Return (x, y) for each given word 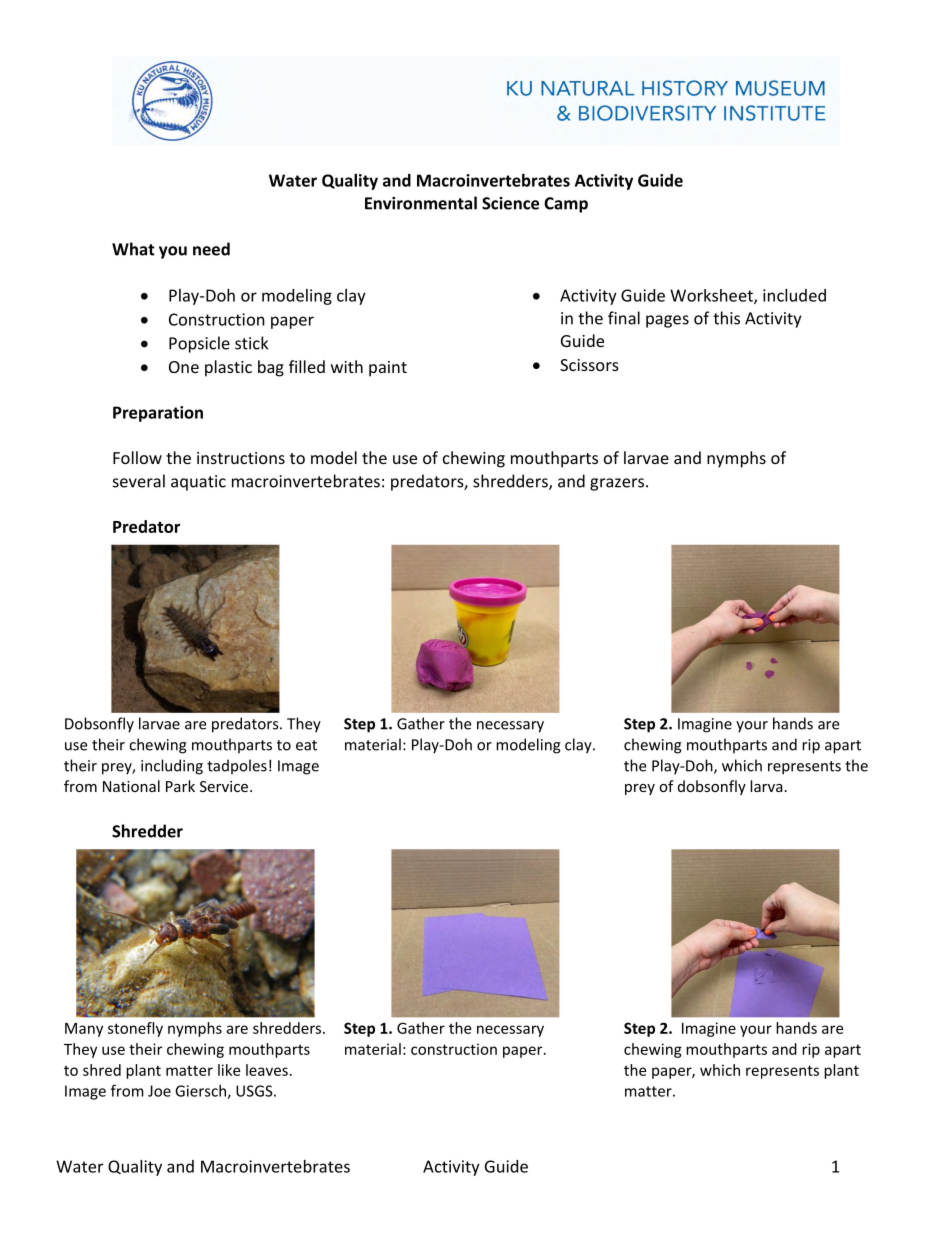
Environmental (421, 203)
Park (180, 786)
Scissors (589, 365)
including (172, 767)
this (726, 318)
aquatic (198, 483)
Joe (159, 1091)
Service (225, 786)
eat (306, 745)
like (229, 1070)
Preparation (158, 414)
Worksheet (712, 296)
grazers (618, 484)
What (133, 249)
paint (388, 369)
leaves (267, 1070)
